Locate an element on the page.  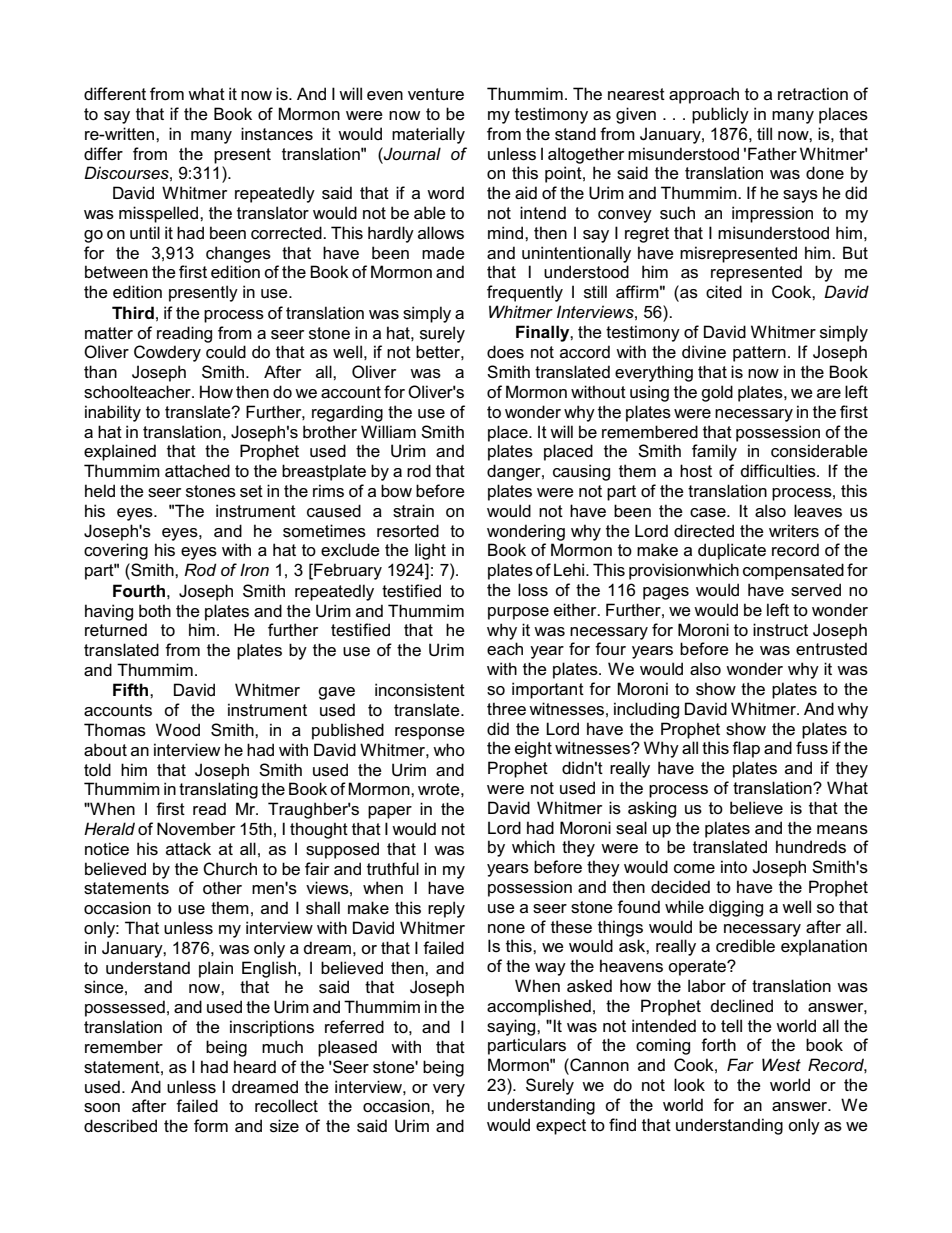
purpose is located at coordinates (518, 613).
